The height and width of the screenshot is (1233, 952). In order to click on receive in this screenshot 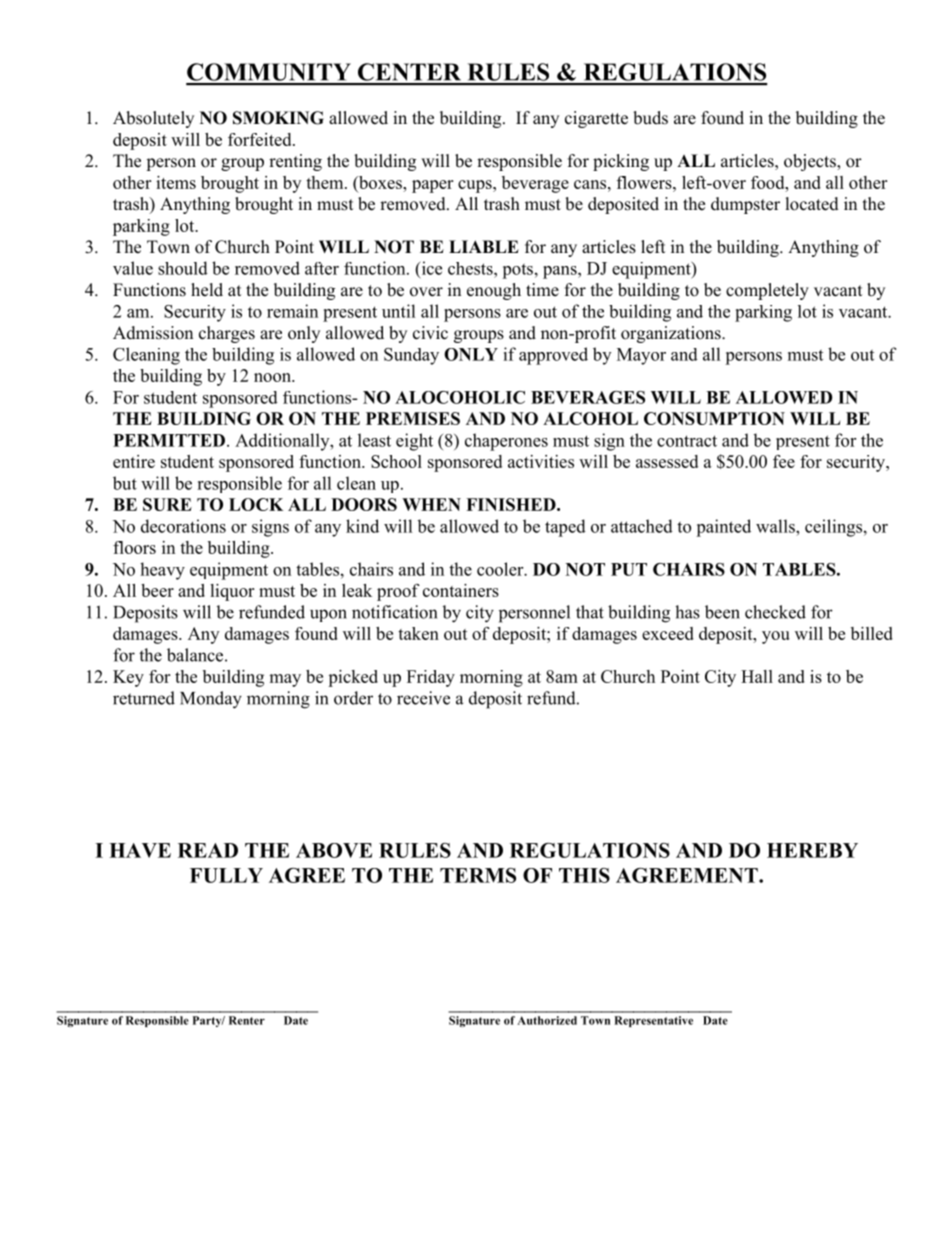, I will do `click(423, 698)`.
